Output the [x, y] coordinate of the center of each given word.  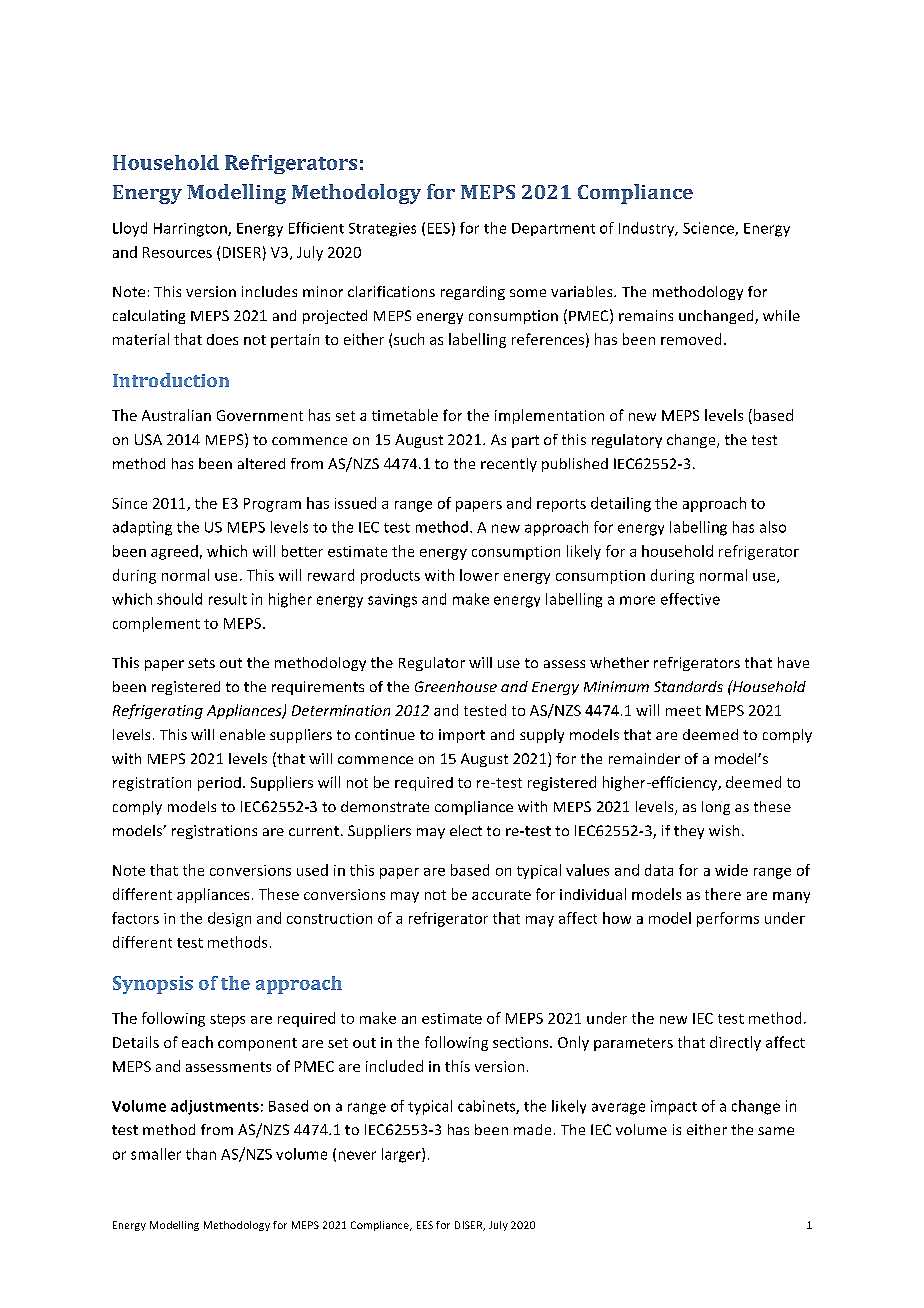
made [532, 1129]
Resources [177, 252]
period [219, 784]
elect [466, 830]
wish [724, 830]
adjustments [215, 1107]
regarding [473, 293]
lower [479, 575]
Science [709, 229]
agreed [174, 552]
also [773, 527]
